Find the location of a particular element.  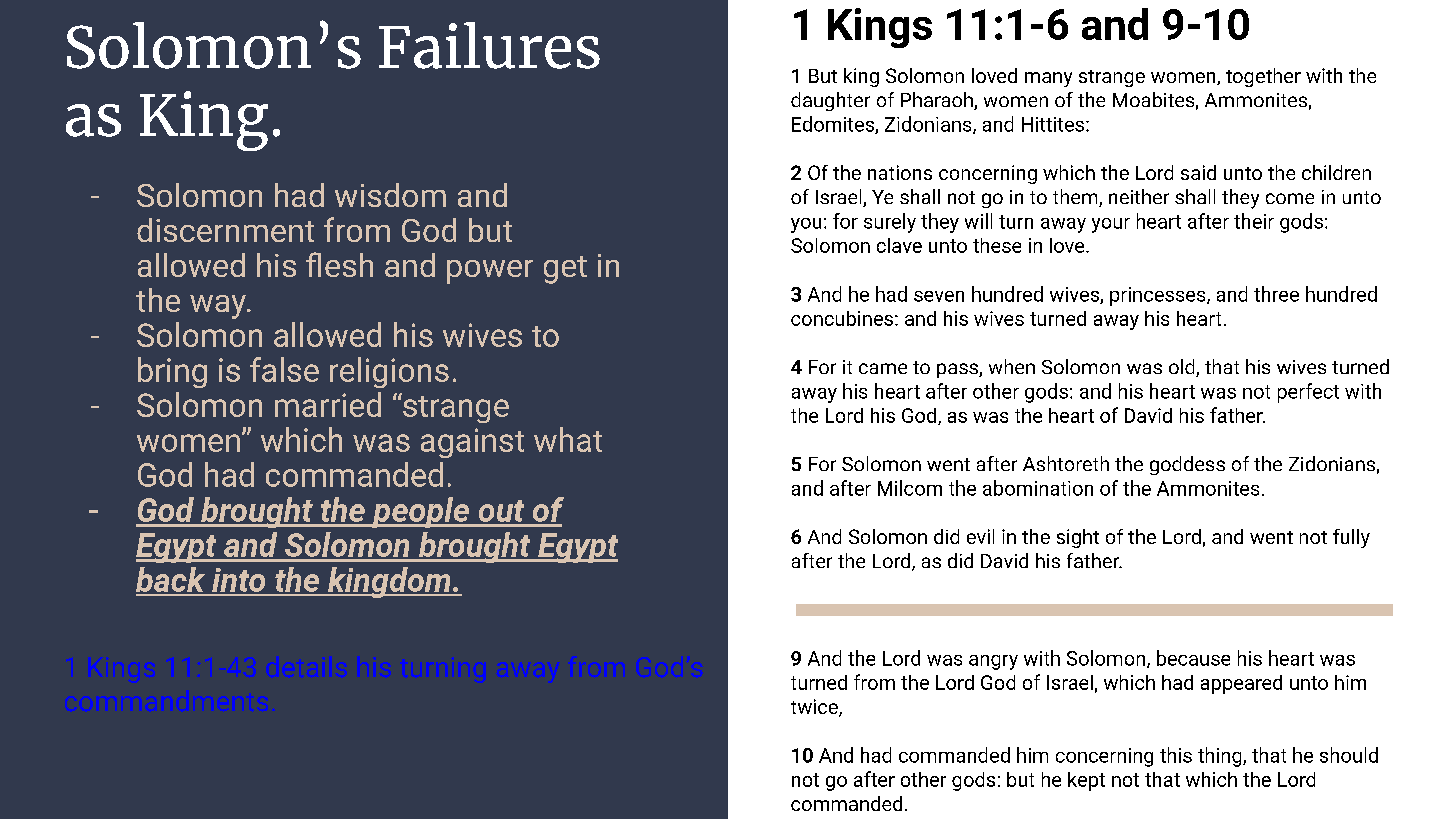

daughter is located at coordinates (830, 101).
